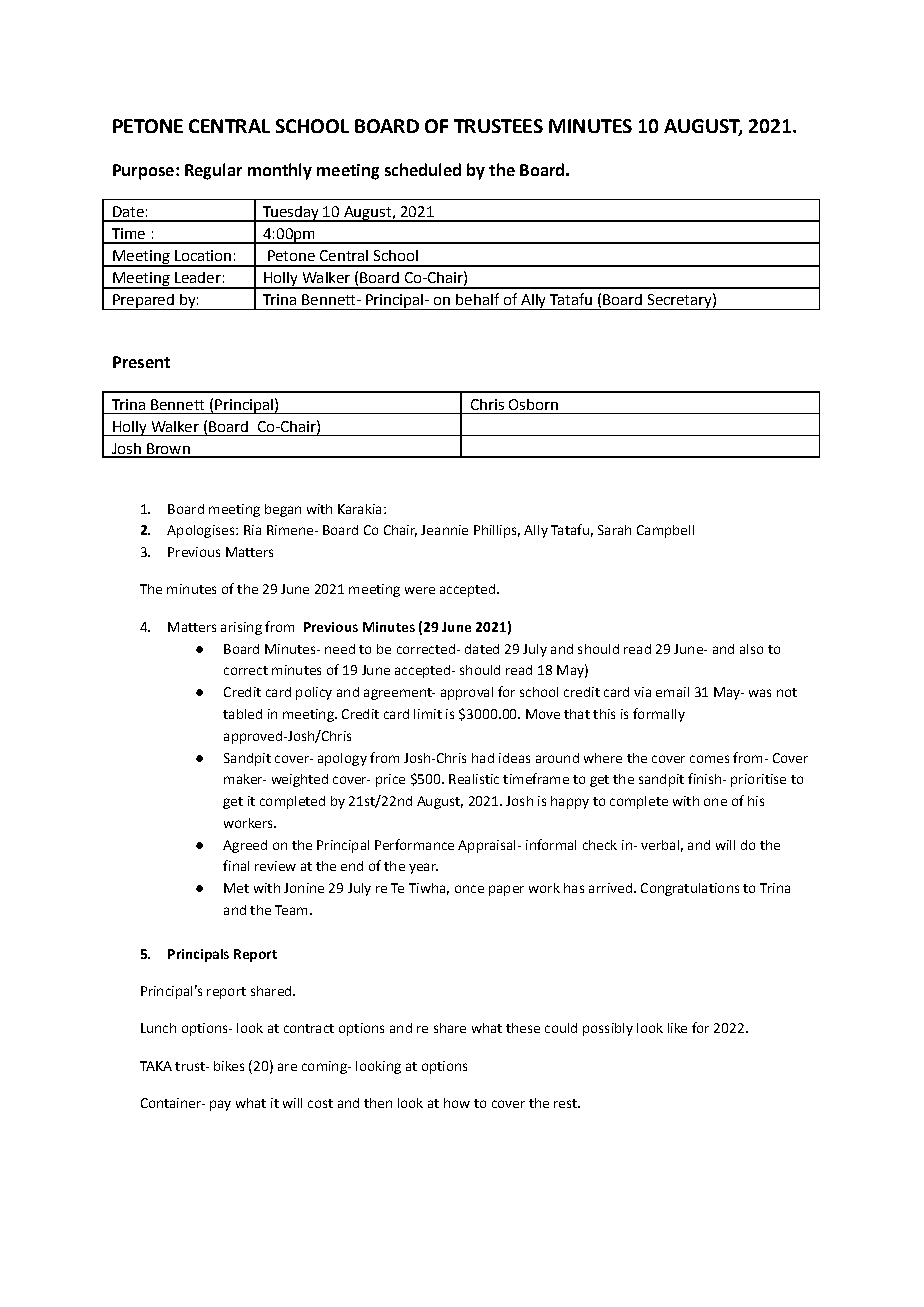  I want to click on were, so click(420, 590).
